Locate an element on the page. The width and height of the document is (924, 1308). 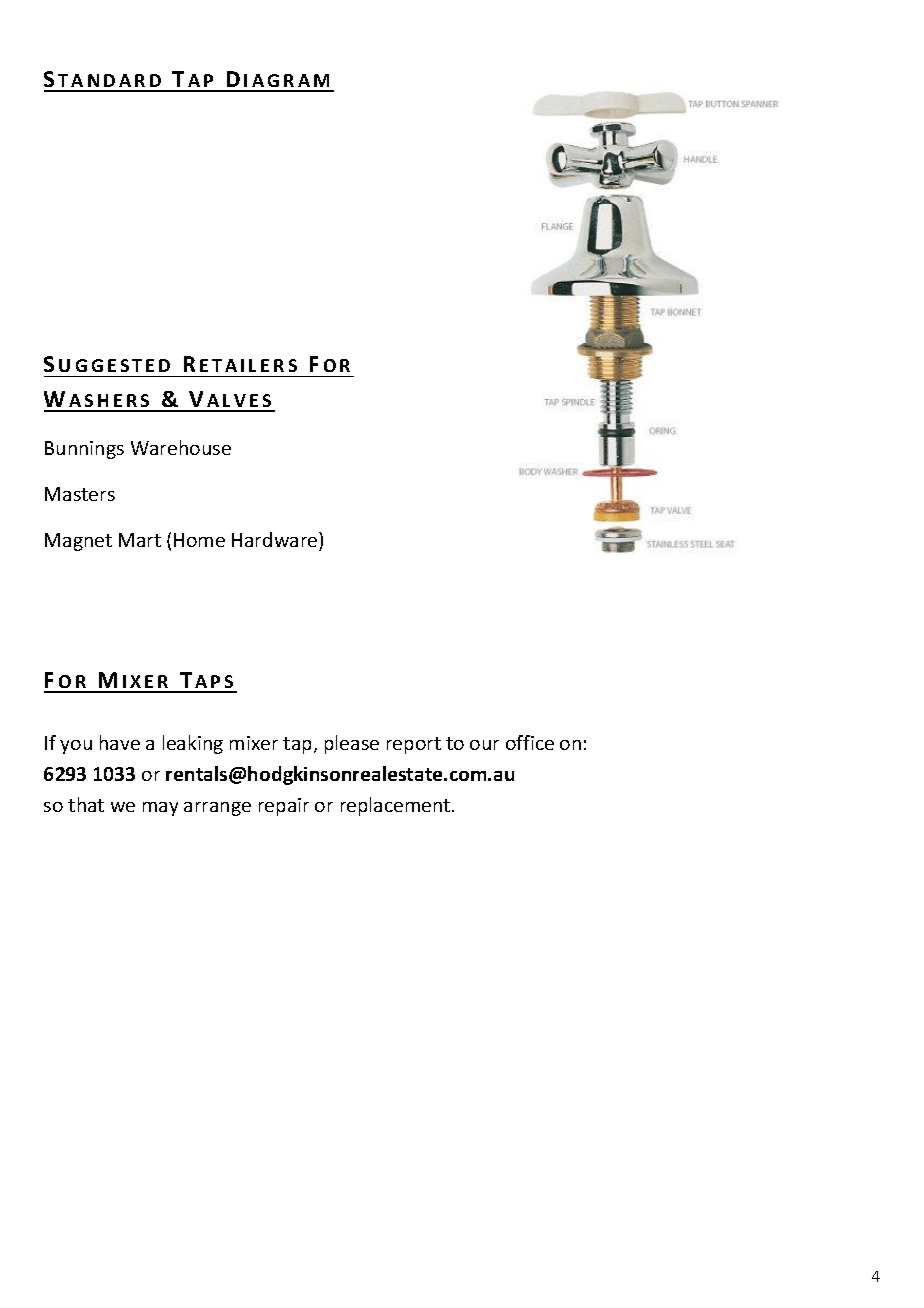
have is located at coordinates (120, 742).
